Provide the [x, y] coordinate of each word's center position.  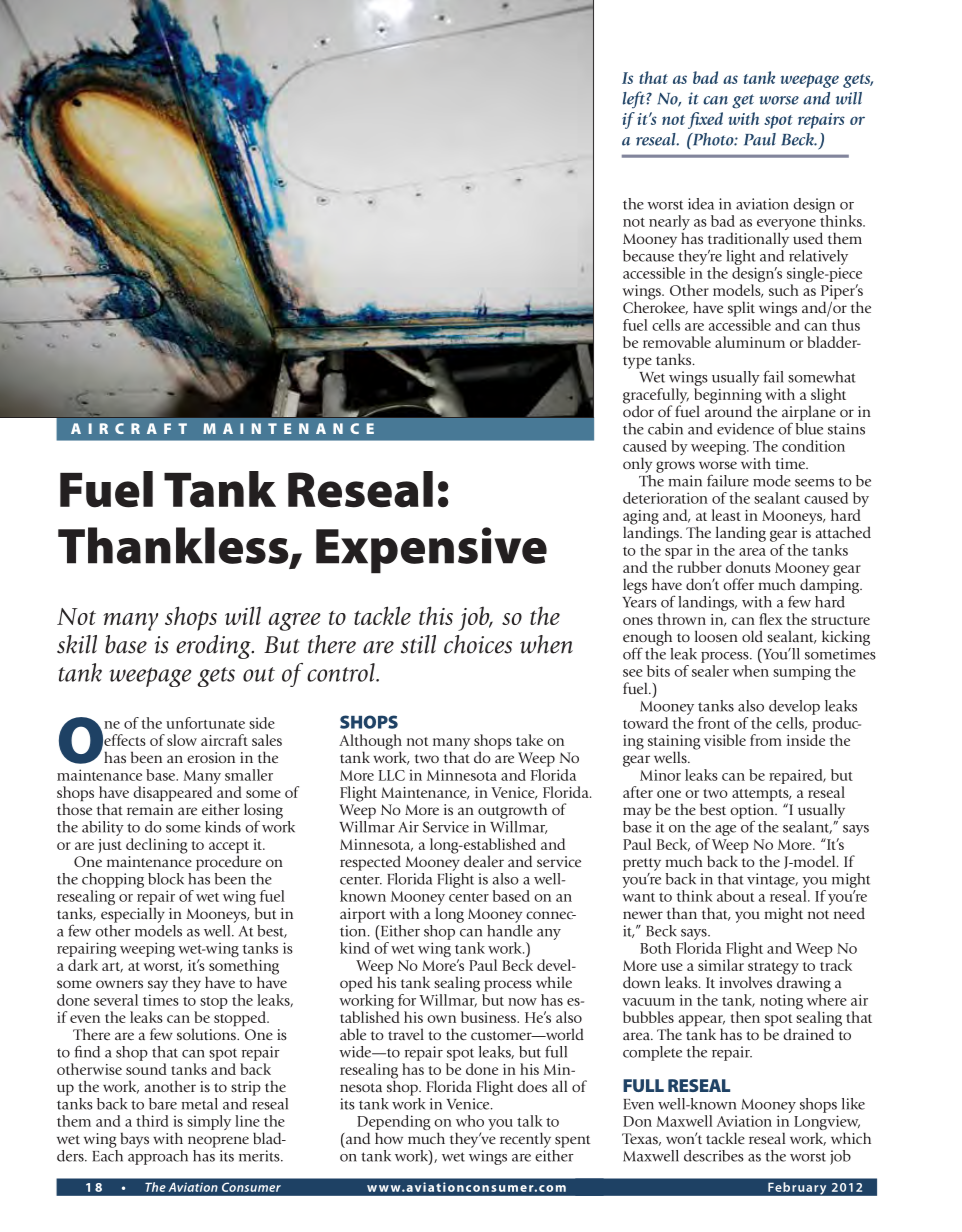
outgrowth [512, 811]
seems [814, 483]
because [648, 254]
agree [295, 622]
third [152, 1121]
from [766, 740]
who [470, 1121]
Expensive [431, 550]
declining [157, 846]
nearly [669, 224]
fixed [705, 120]
